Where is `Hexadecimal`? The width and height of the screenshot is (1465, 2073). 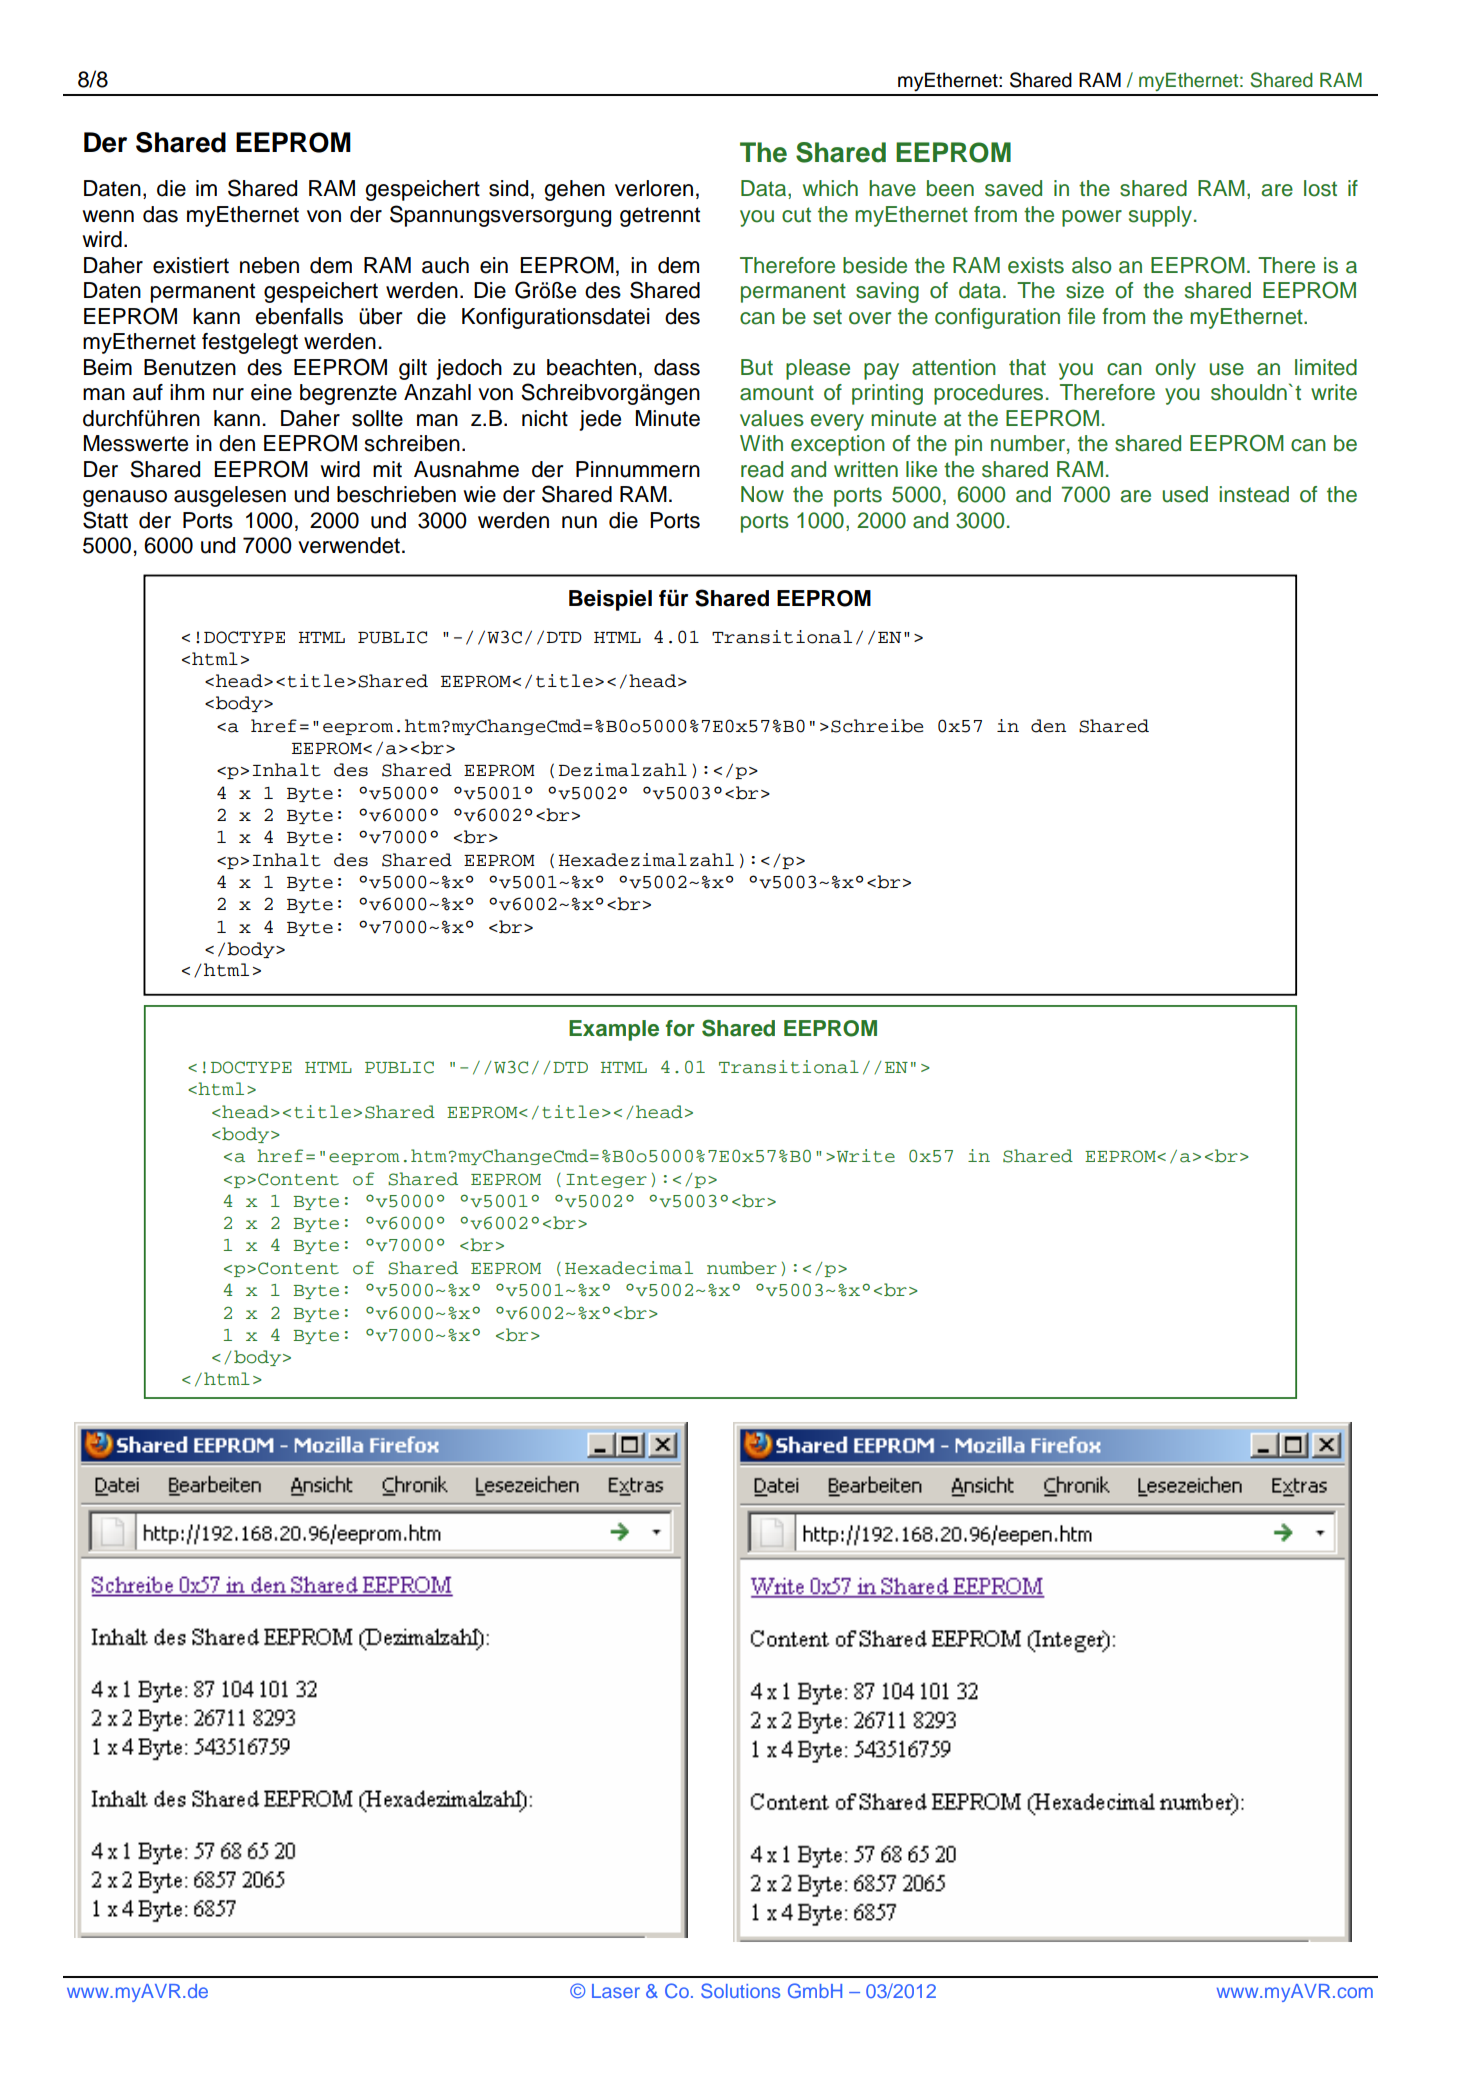 Hexadecimal is located at coordinates (629, 1268).
